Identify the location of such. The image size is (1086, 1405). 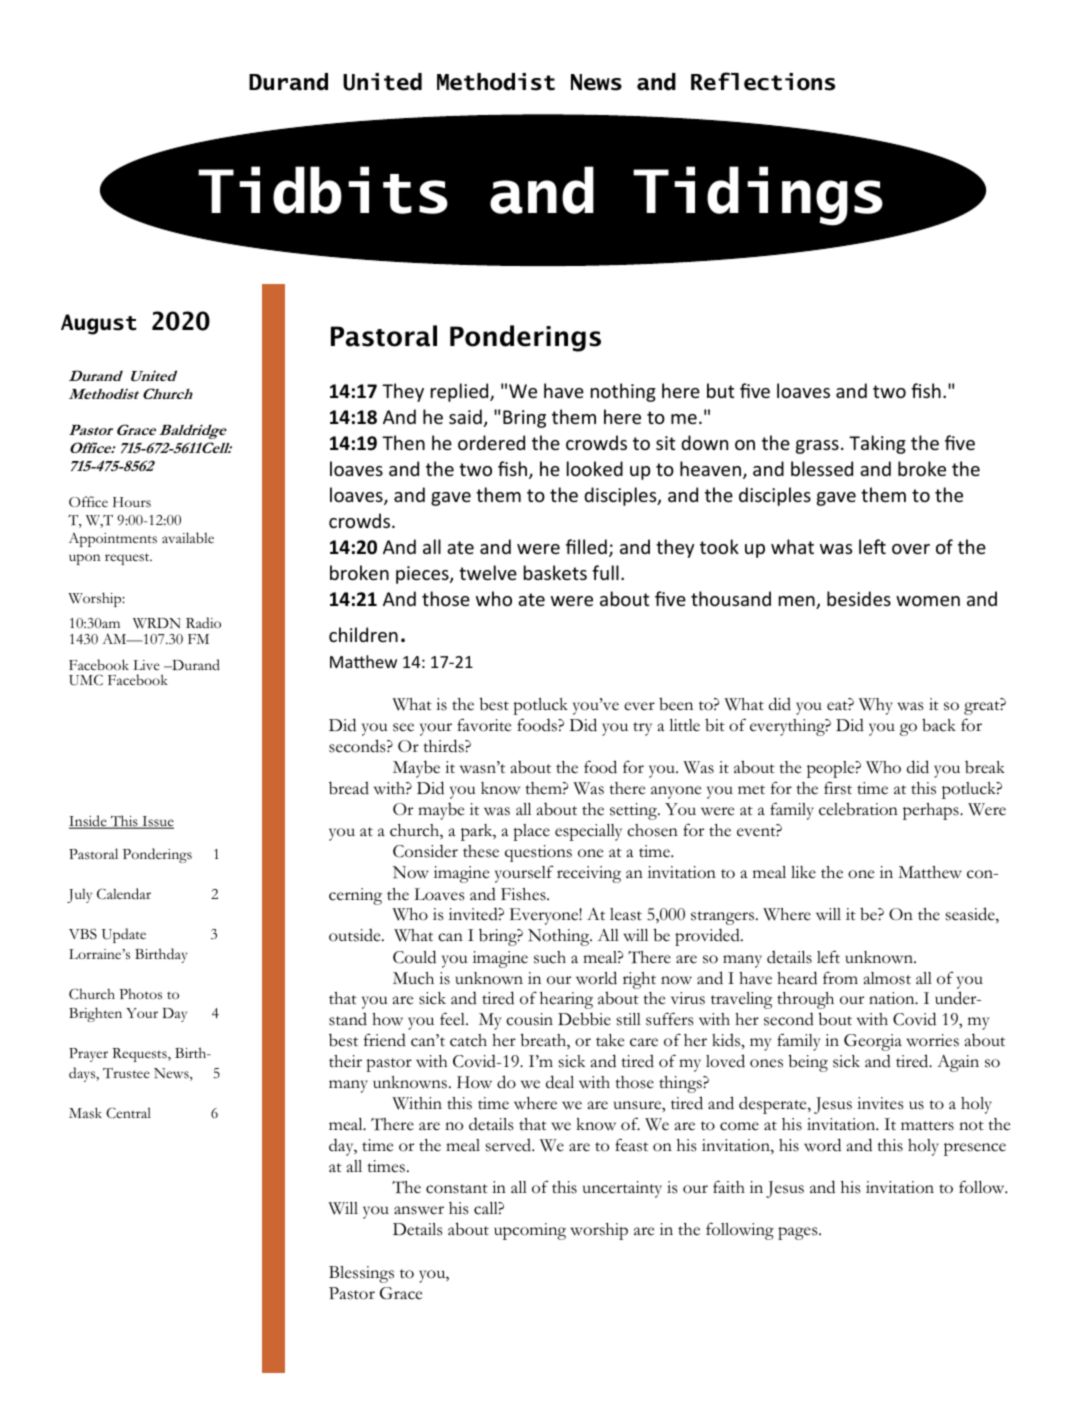
(550, 957).
